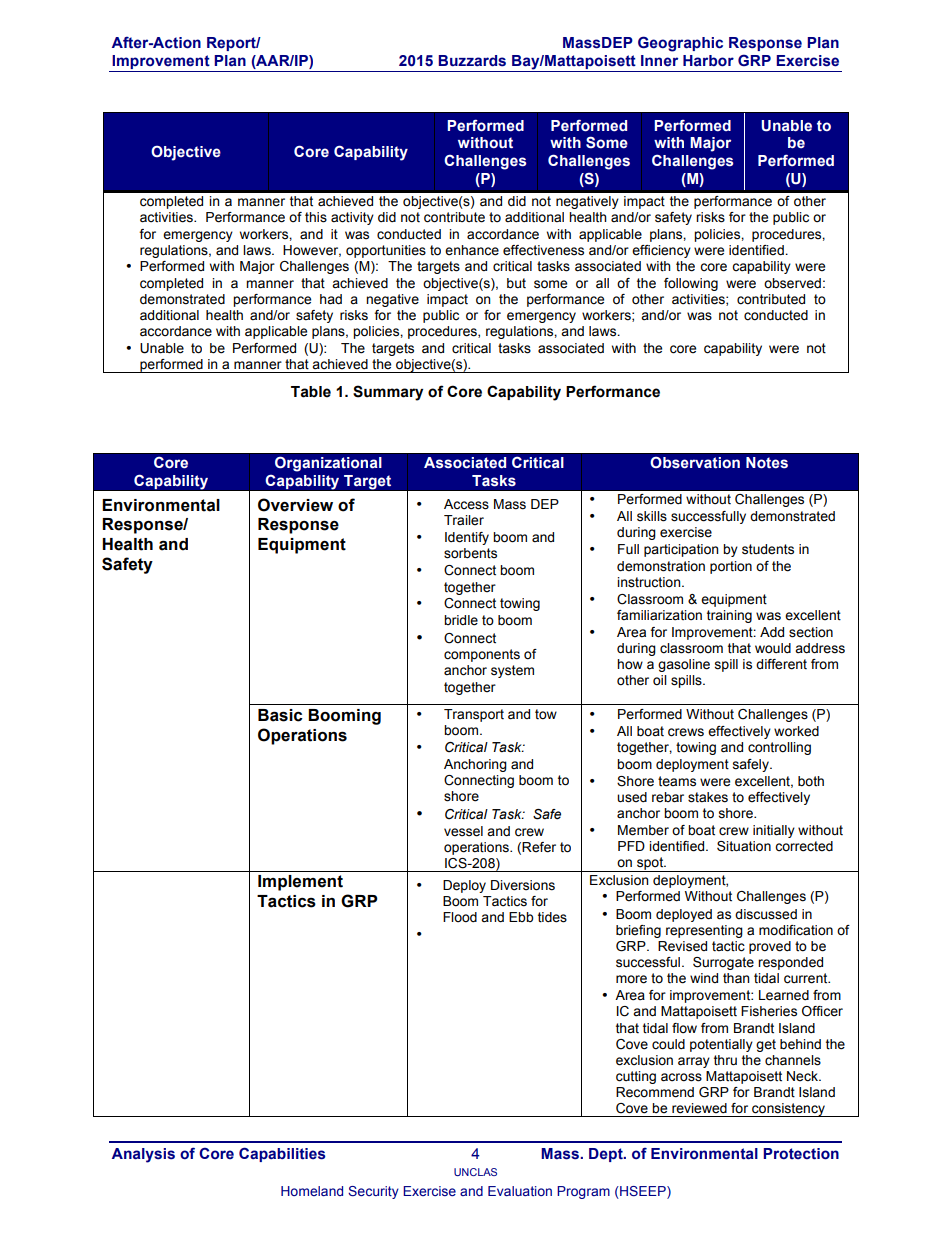 The image size is (952, 1233). What do you see at coordinates (316, 217) in the document?
I see `this` at bounding box center [316, 217].
